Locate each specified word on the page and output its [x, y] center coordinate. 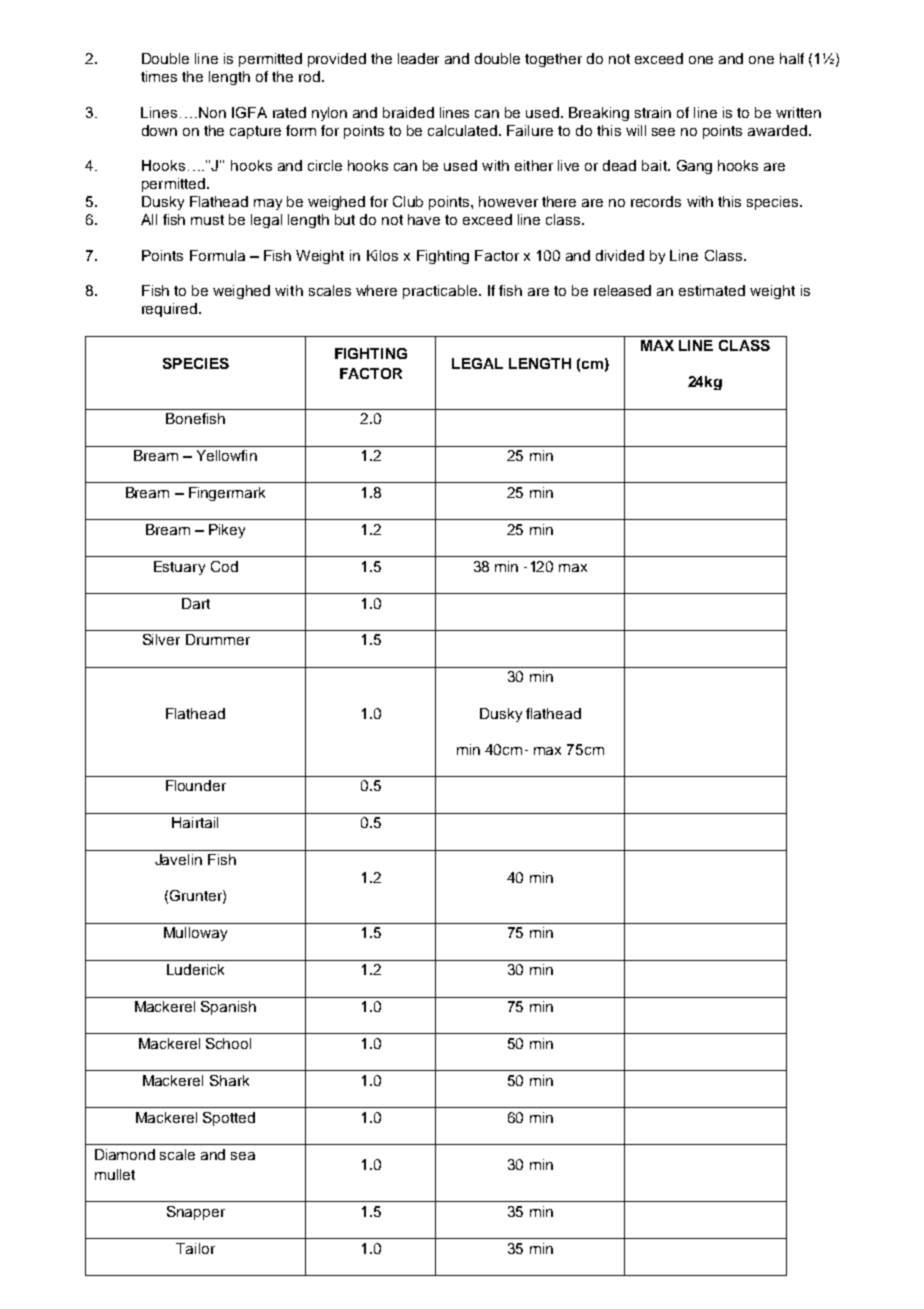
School [228, 1043]
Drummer [218, 639]
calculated [464, 130]
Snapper [196, 1213]
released [622, 290]
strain [653, 112]
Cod [224, 566]
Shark [229, 1080]
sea [243, 1156]
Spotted [229, 1119]
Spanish [228, 1008]
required [171, 310]
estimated [712, 290]
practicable [441, 292]
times [159, 76]
